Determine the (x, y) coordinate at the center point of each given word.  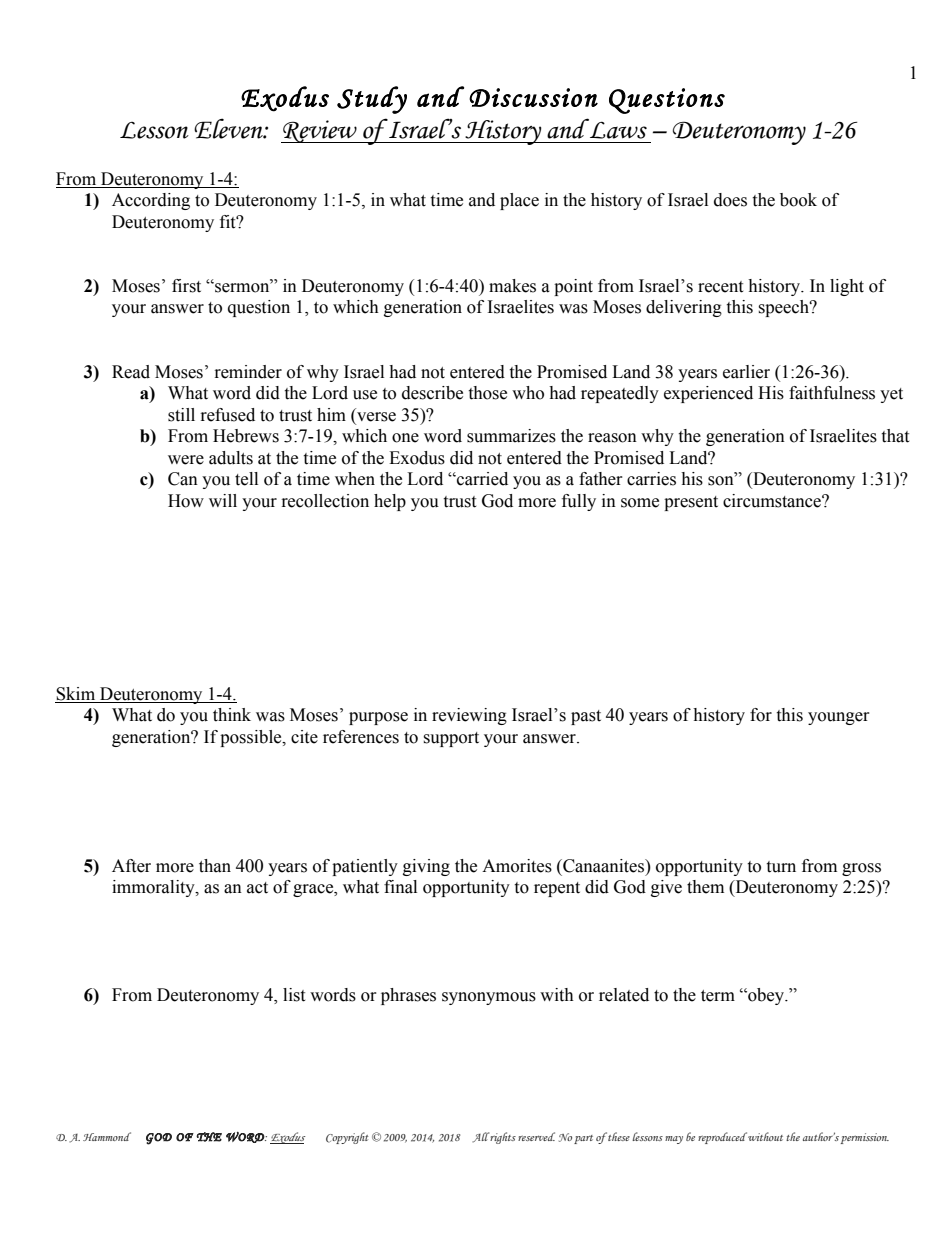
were (186, 460)
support (451, 739)
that (895, 436)
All (481, 1137)
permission (865, 1138)
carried (481, 479)
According (151, 201)
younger (839, 718)
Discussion (533, 97)
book (798, 200)
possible (252, 738)
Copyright (347, 1138)
